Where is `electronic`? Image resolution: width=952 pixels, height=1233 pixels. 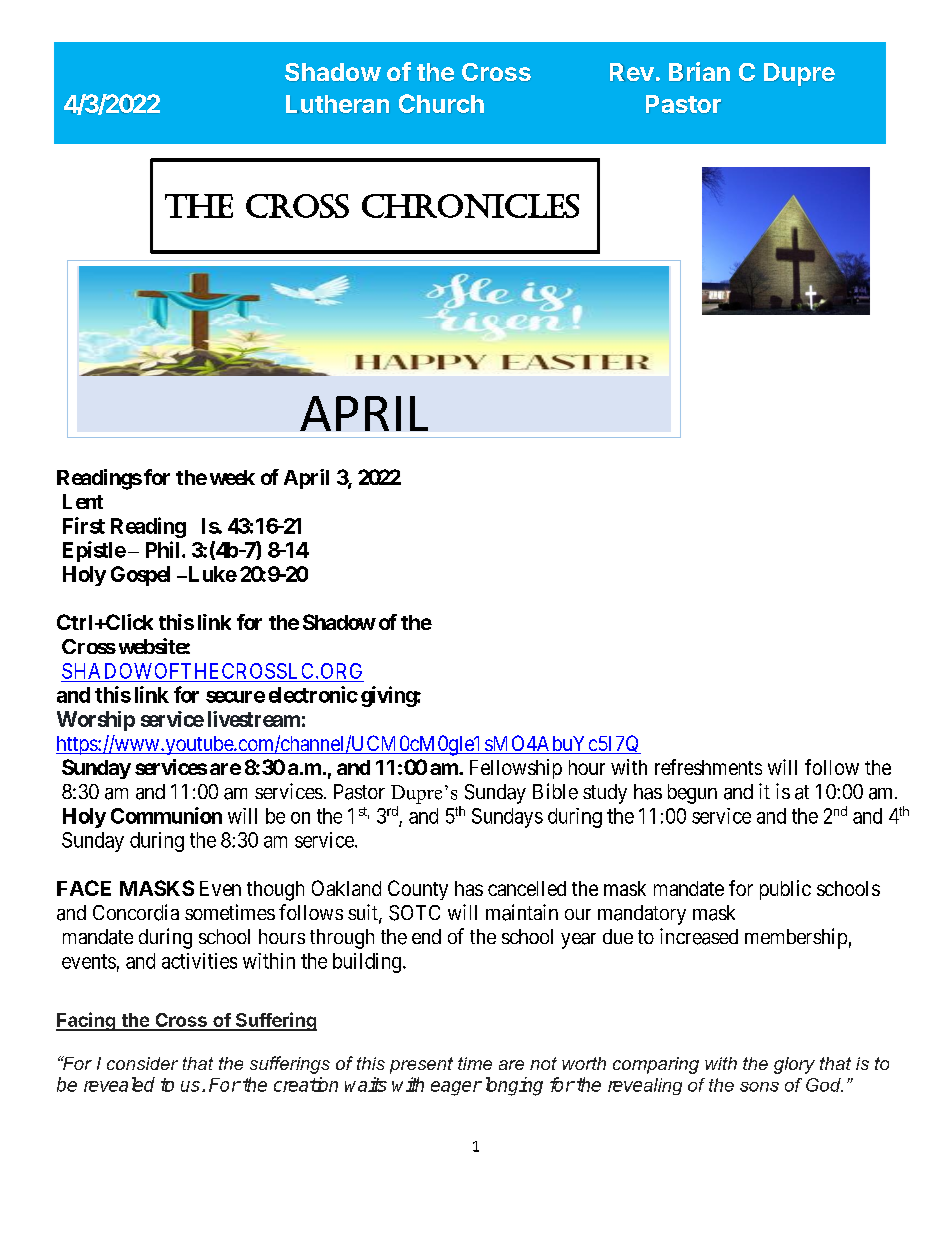
electronic is located at coordinates (313, 694).
